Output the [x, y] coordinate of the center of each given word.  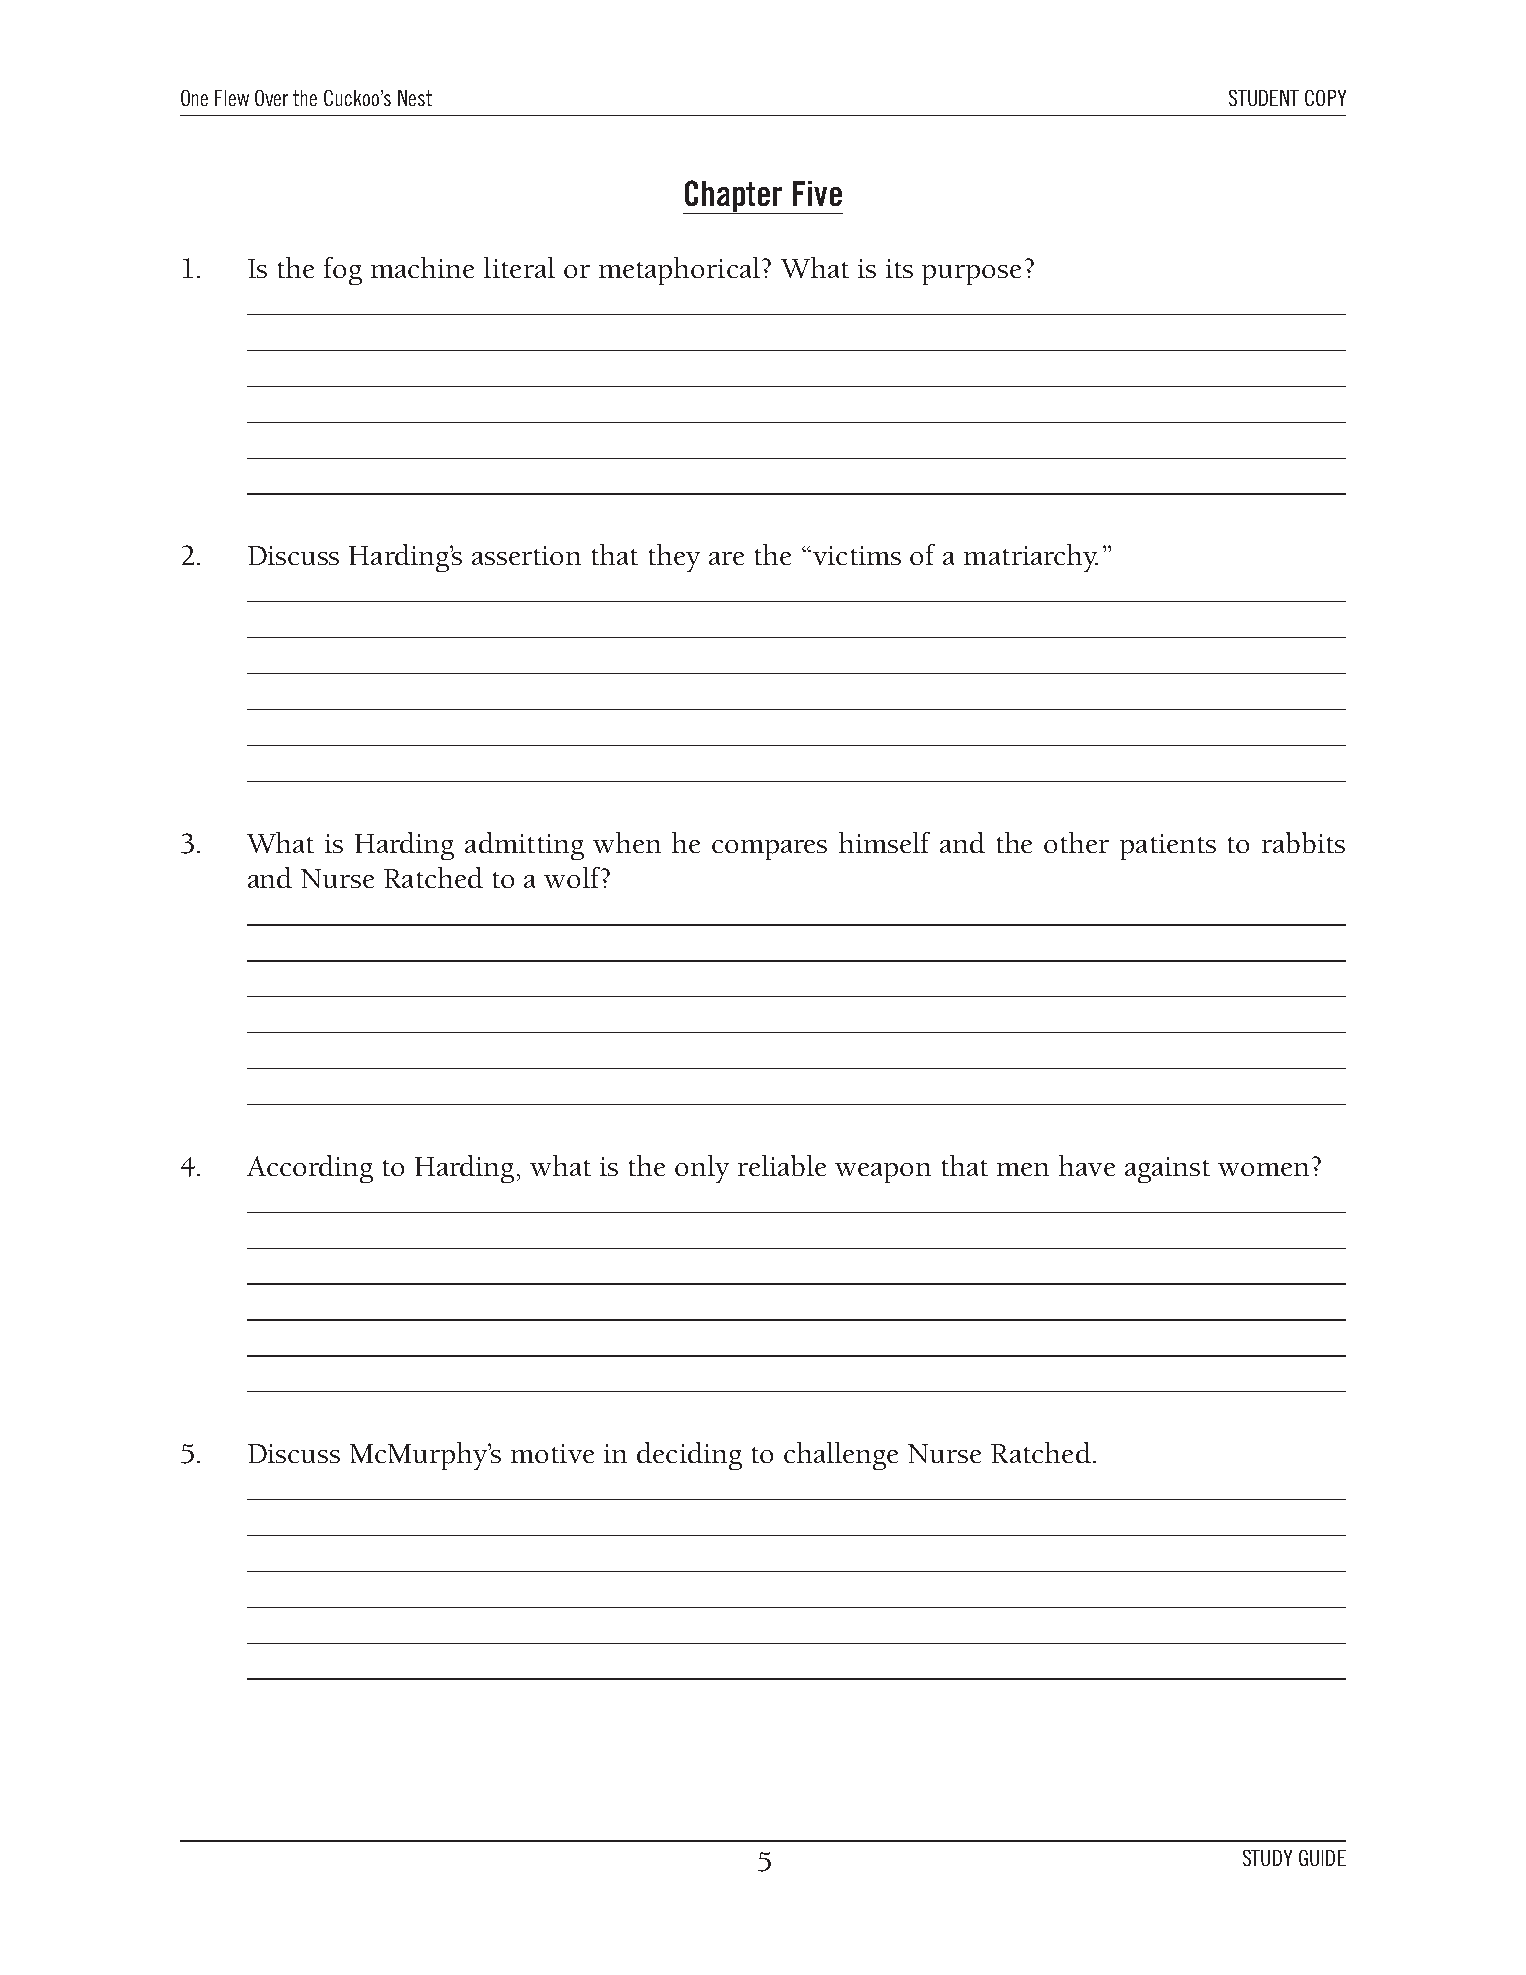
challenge [841, 1456]
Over [271, 98]
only [702, 1169]
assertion [526, 555]
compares [769, 850]
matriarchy [1031, 558]
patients [1168, 847]
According [310, 1169]
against [1167, 1170]
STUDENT [1264, 98]
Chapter [734, 197]
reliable [782, 1165]
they [674, 558]
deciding [689, 1456]
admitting [524, 846]
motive [552, 1453]
